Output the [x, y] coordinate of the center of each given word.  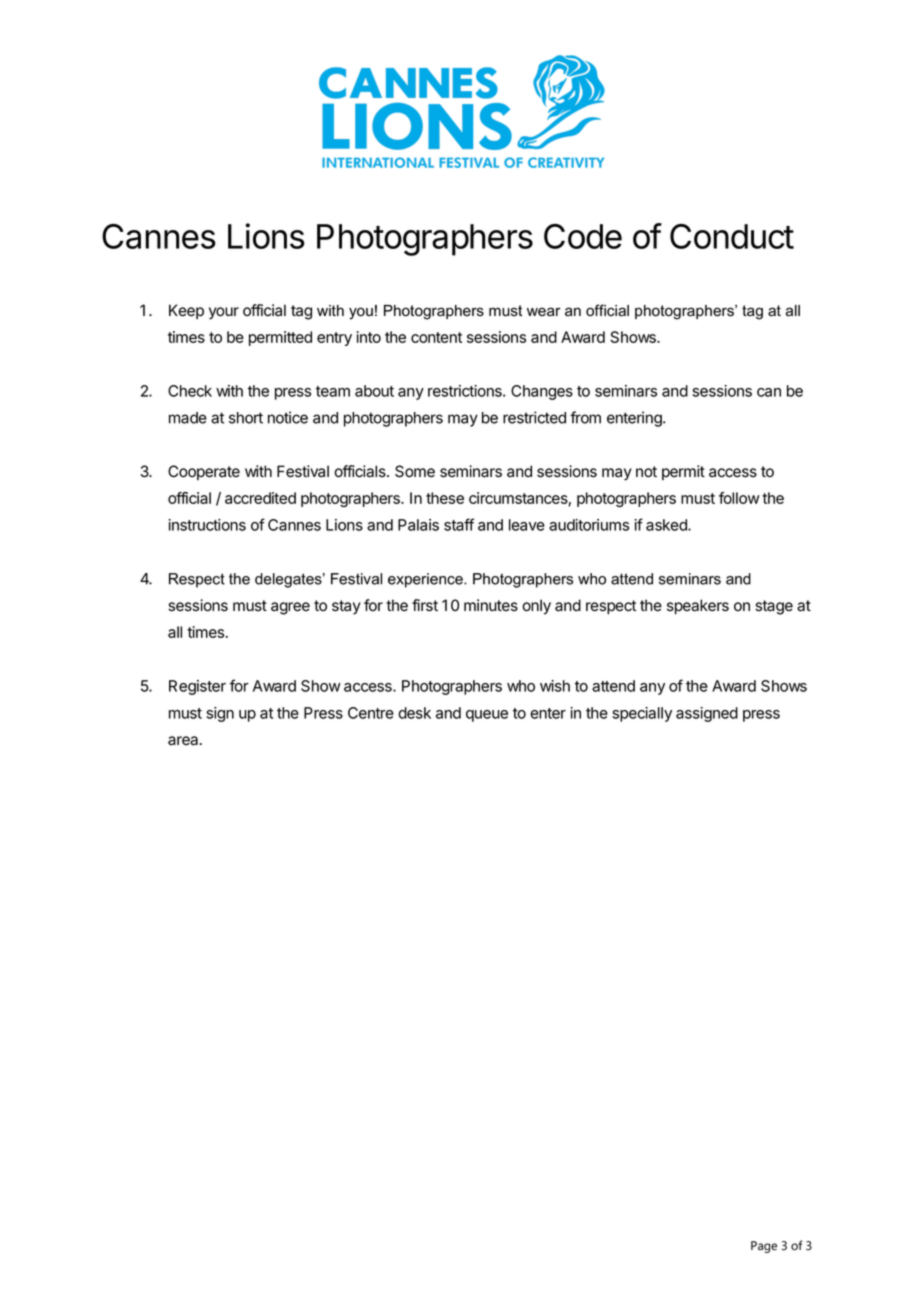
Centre [371, 713]
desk [414, 713]
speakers [698, 606]
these [445, 498]
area [184, 741]
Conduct [732, 236]
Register [197, 687]
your [224, 313]
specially [642, 714]
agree [290, 608]
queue [487, 716]
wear [544, 312]
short [246, 418]
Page [764, 1247]
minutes [491, 605]
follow [739, 498]
